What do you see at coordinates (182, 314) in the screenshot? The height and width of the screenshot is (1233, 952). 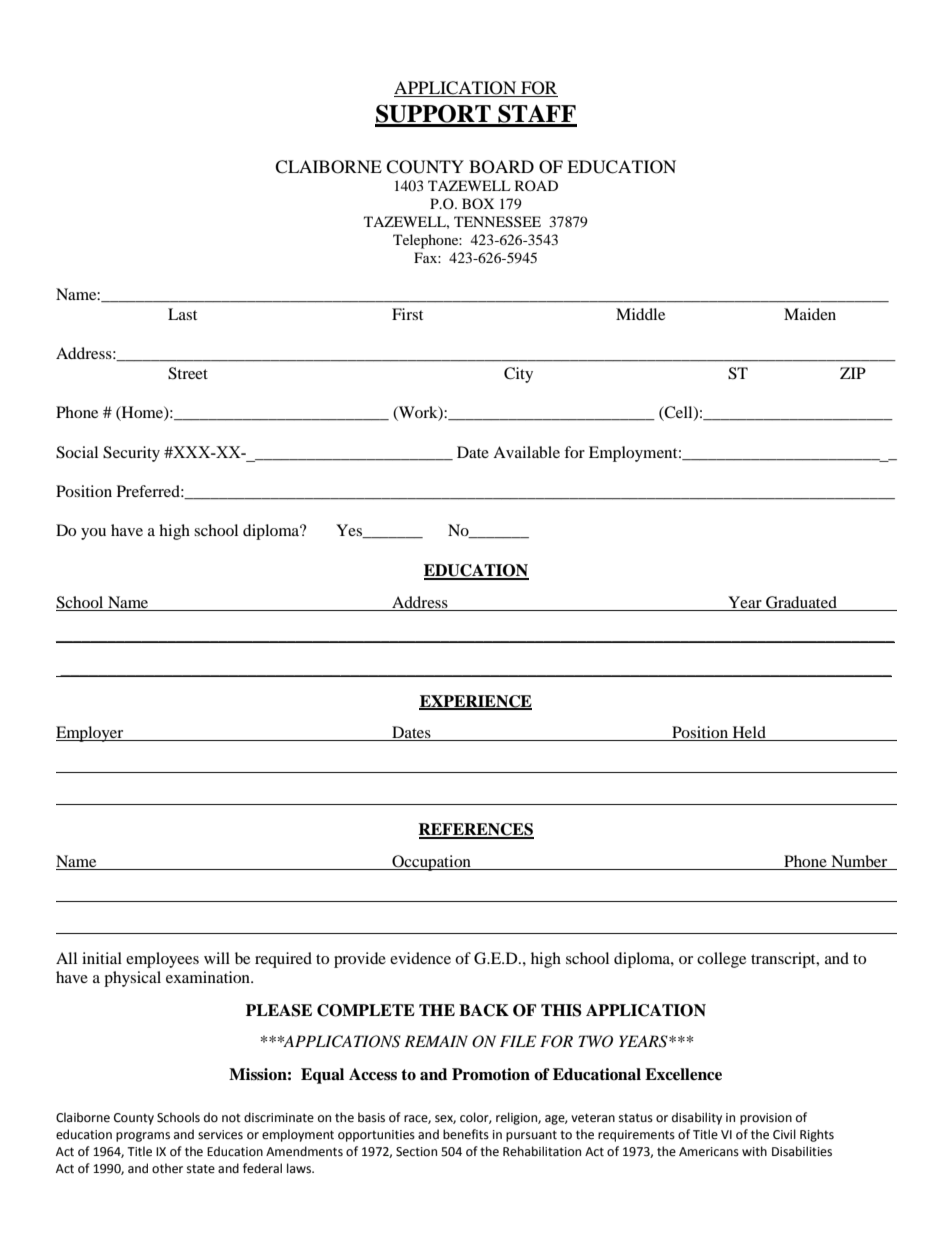 I see `Last` at bounding box center [182, 314].
